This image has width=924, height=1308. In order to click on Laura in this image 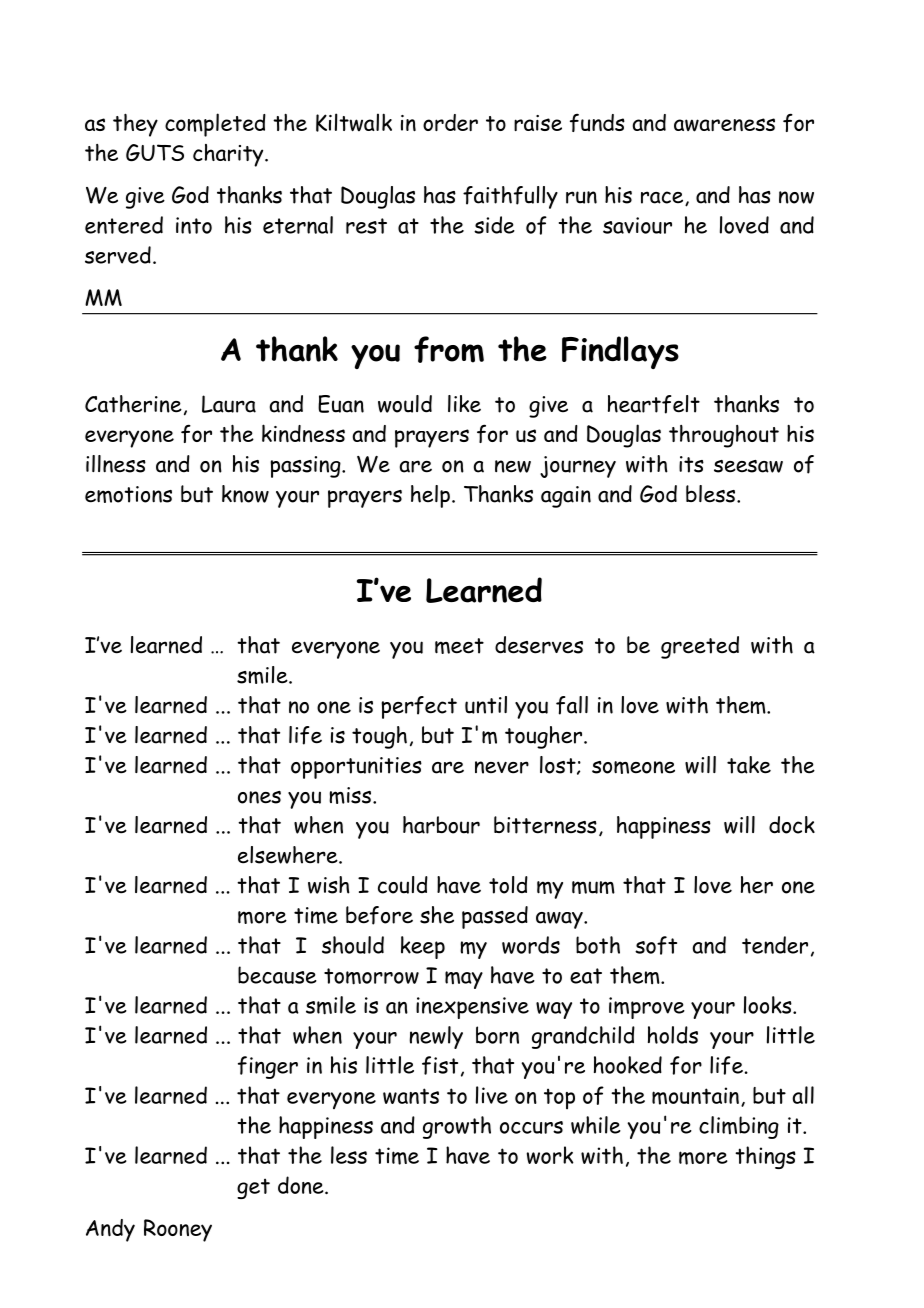, I will do `click(229, 404)`.
